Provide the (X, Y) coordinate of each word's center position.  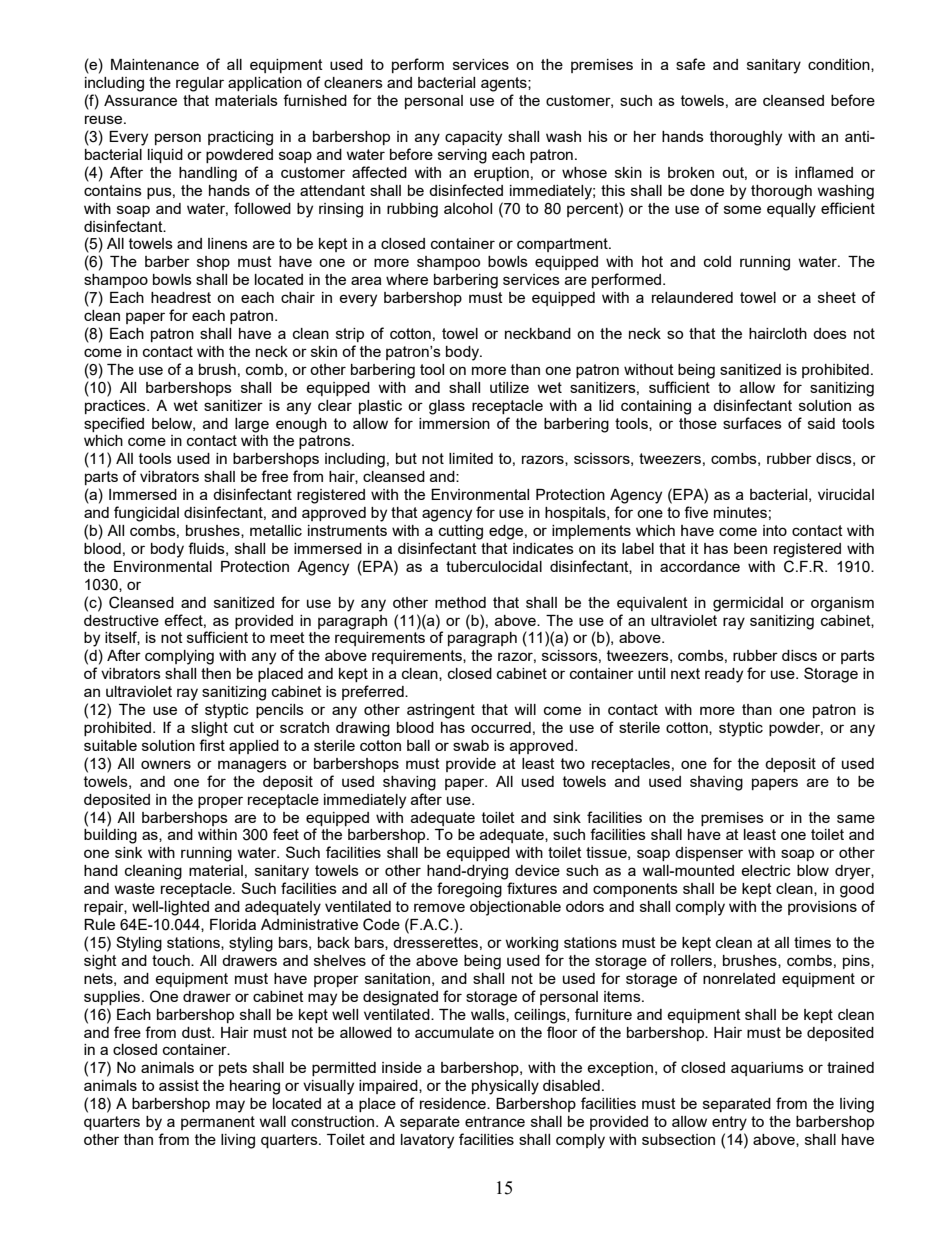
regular (200, 84)
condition (840, 65)
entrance (495, 1121)
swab (471, 745)
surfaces (752, 423)
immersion (454, 423)
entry (729, 1123)
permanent (218, 1123)
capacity (473, 138)
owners (166, 764)
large (252, 425)
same (856, 818)
